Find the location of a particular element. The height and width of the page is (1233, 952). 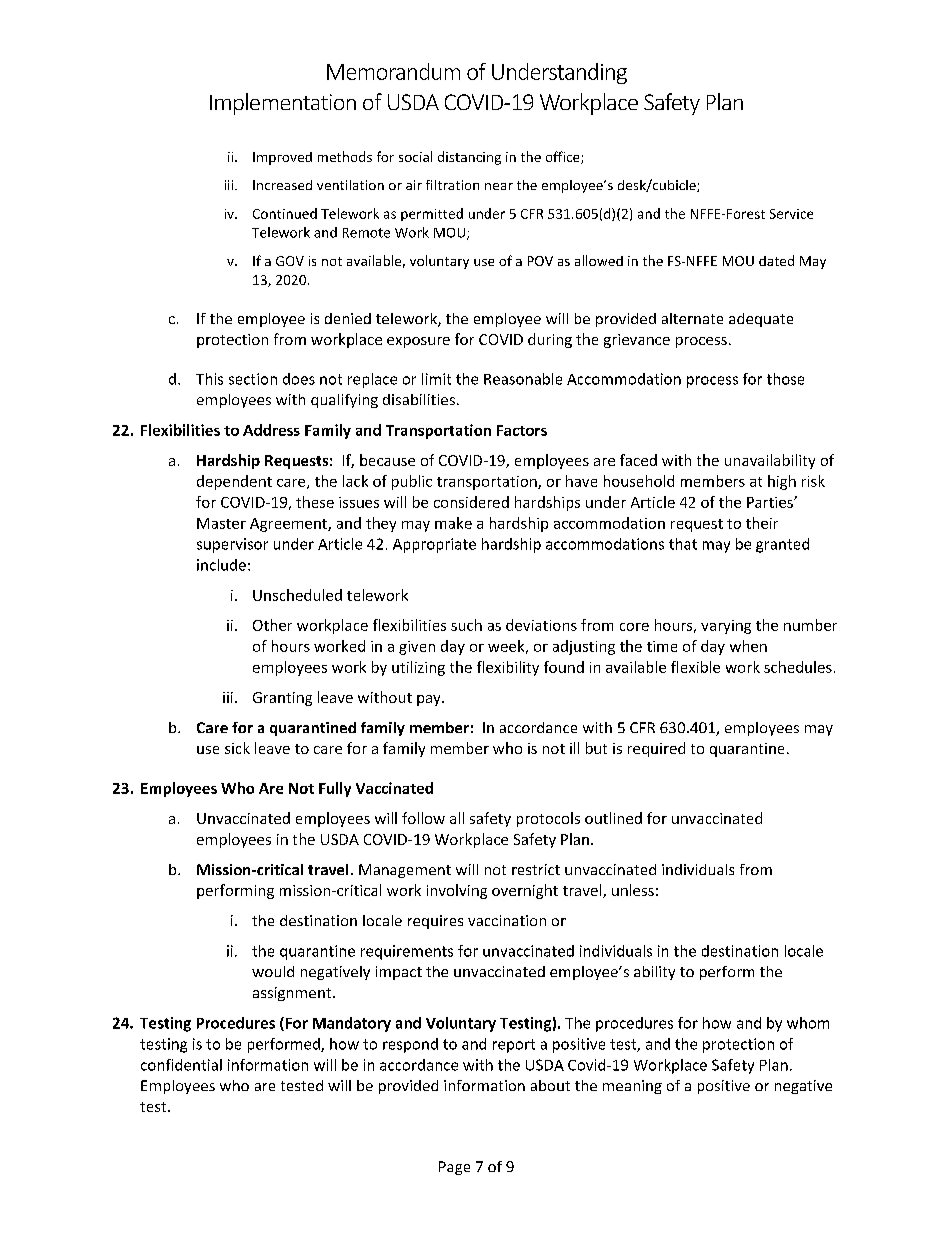

protocols is located at coordinates (548, 819).
